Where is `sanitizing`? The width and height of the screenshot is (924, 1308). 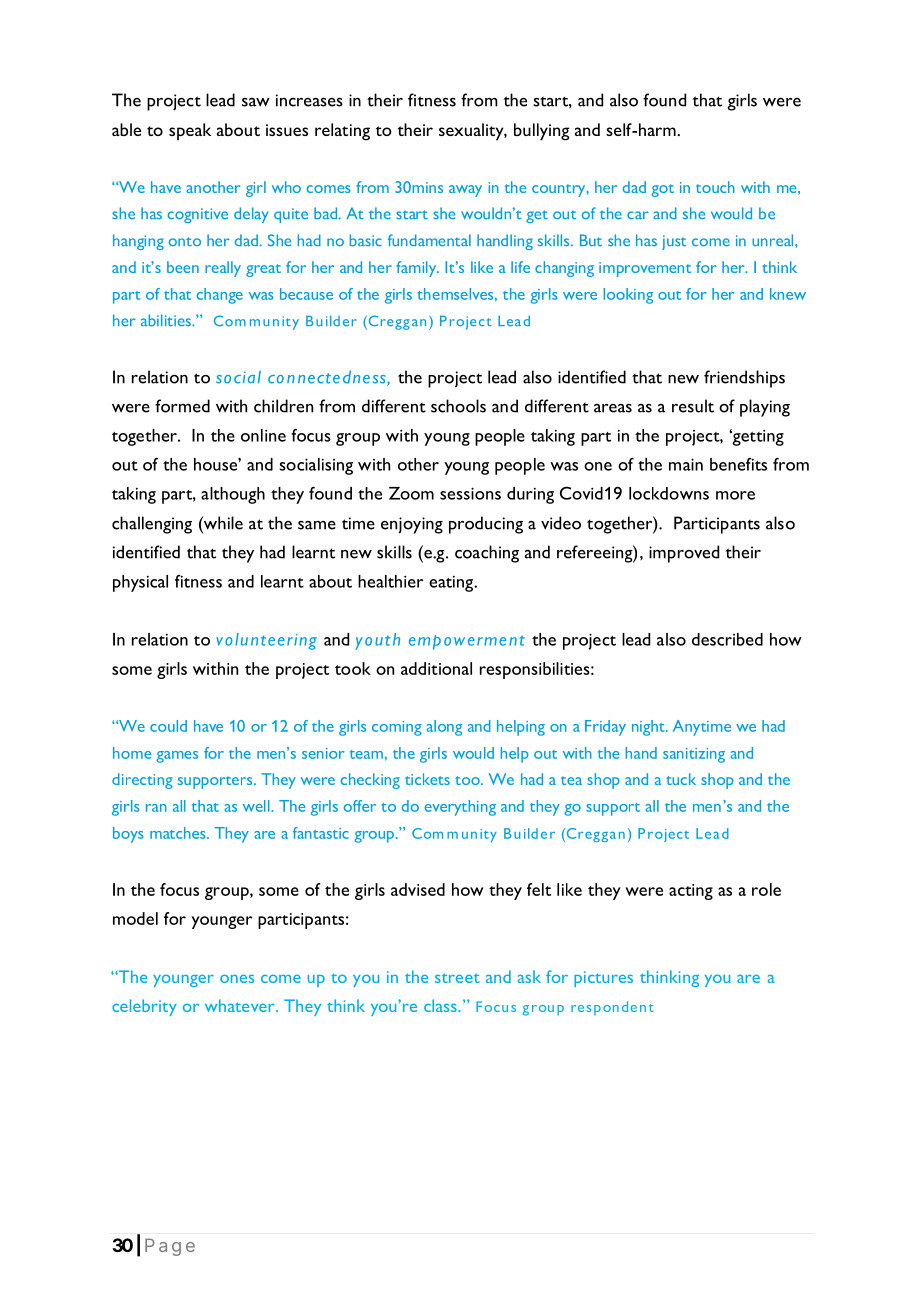
sanitizing is located at coordinates (694, 755).
